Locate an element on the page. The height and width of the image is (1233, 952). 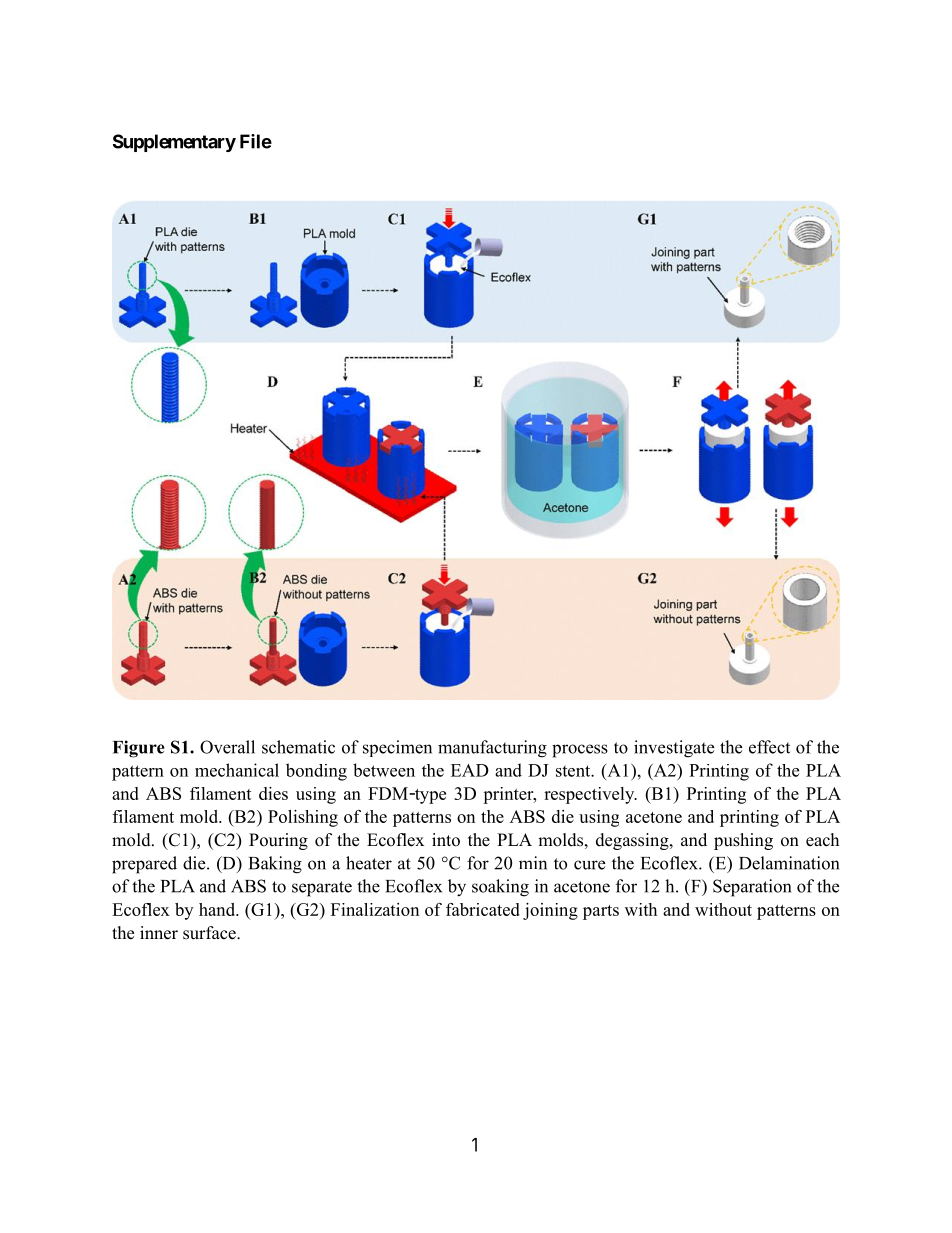
investigate is located at coordinates (674, 749).
